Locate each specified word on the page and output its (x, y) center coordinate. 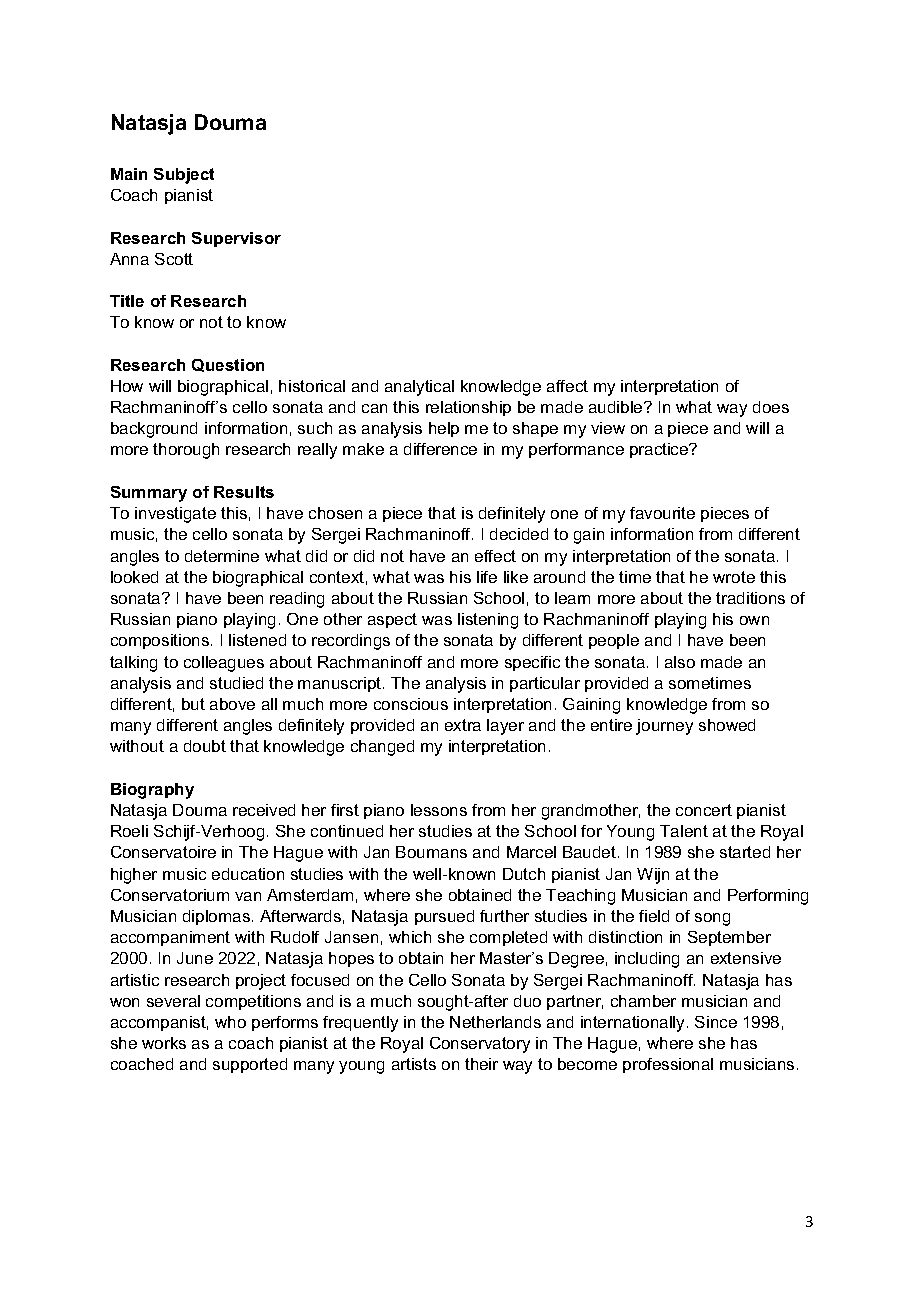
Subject (184, 176)
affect (567, 386)
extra (463, 725)
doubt (205, 746)
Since (716, 1022)
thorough (186, 451)
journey (664, 727)
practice (660, 450)
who (230, 1022)
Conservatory (480, 1045)
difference (440, 449)
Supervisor (236, 239)
